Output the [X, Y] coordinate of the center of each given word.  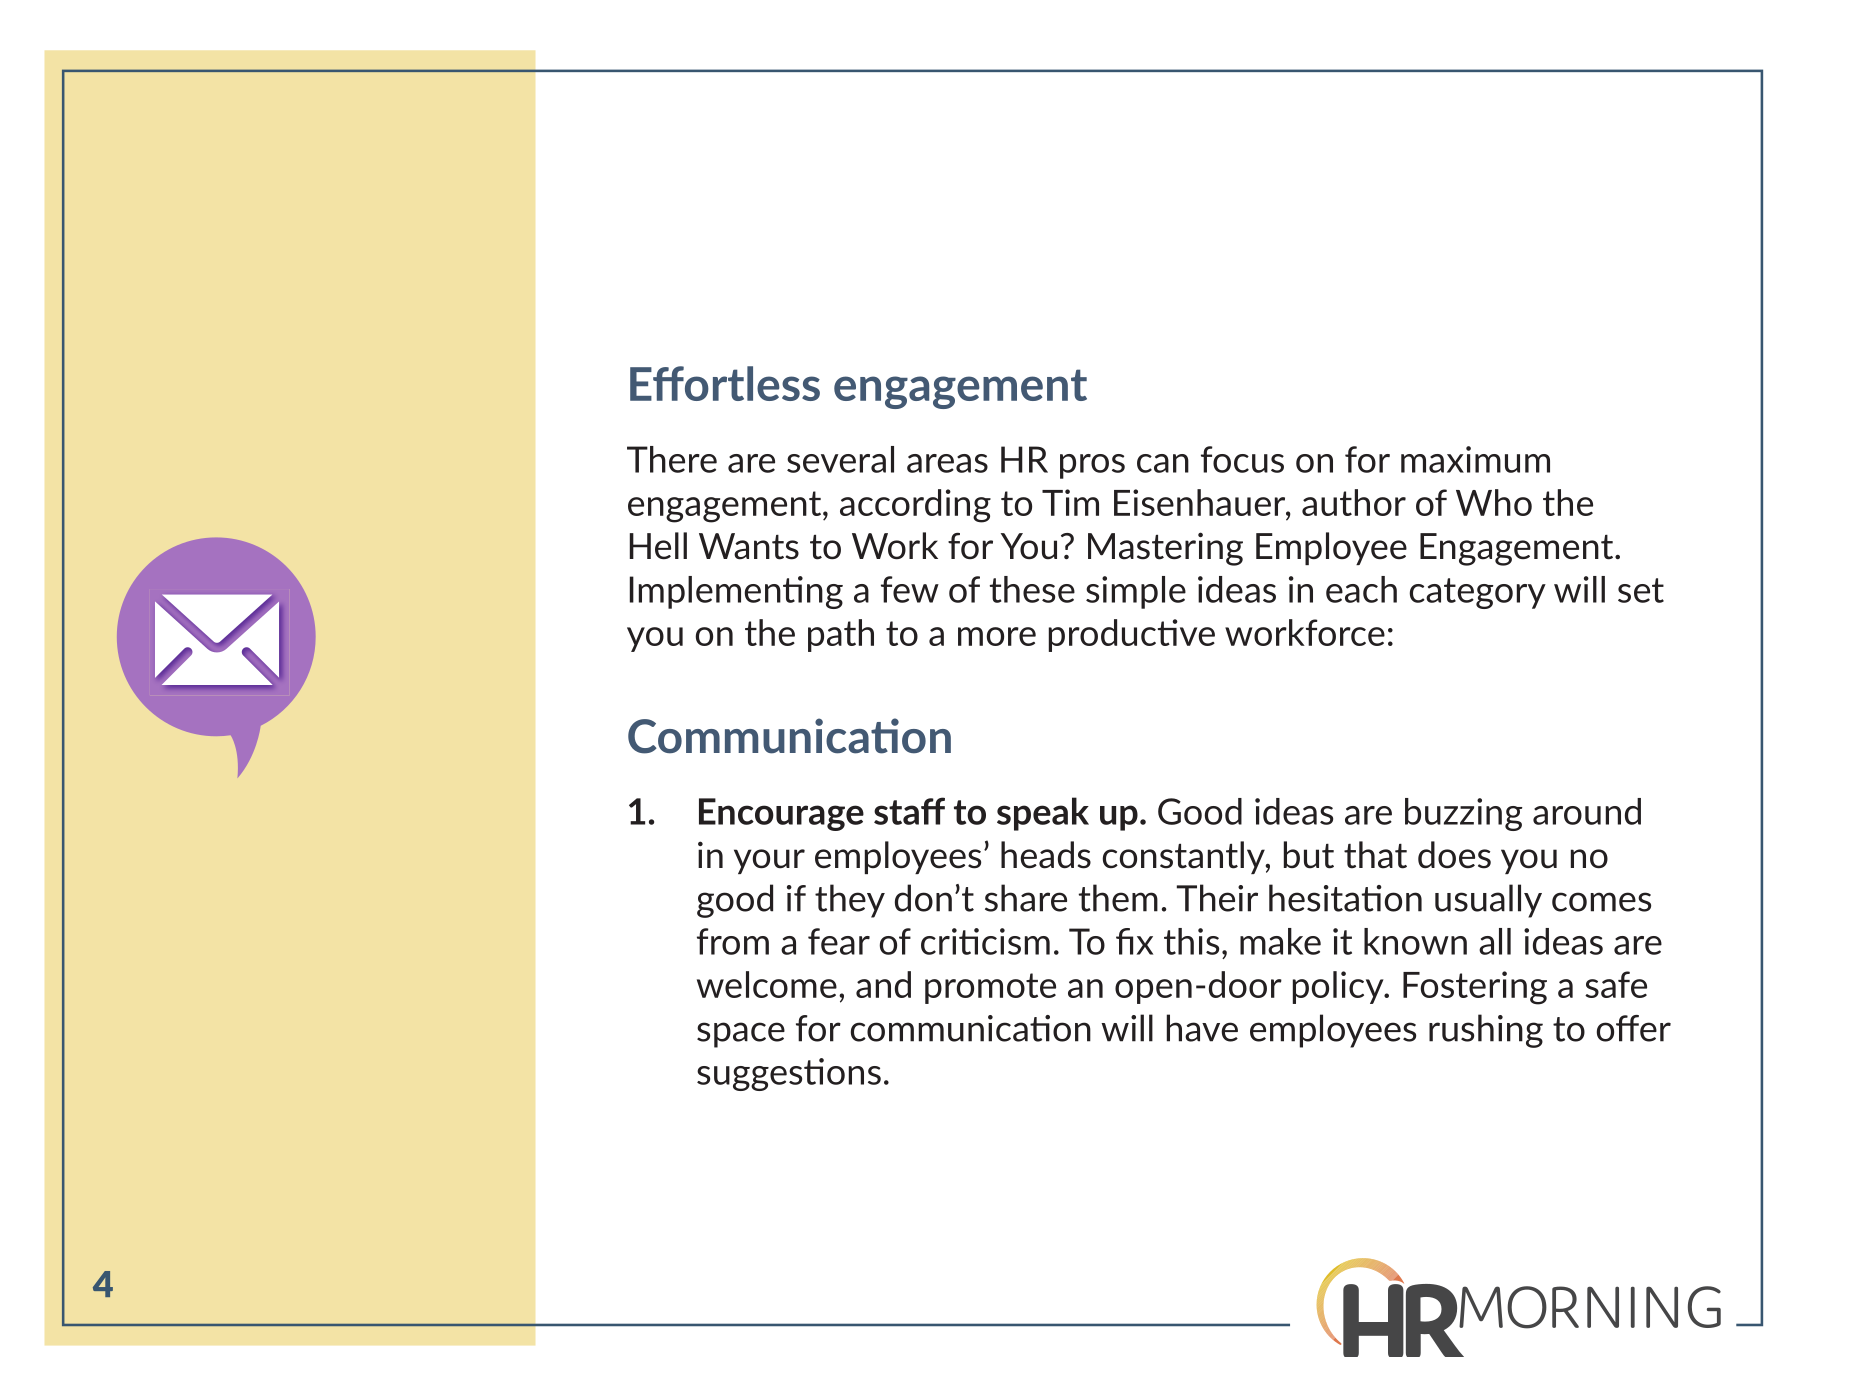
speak [1043, 814]
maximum [1475, 459]
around [1587, 811]
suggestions [789, 1074]
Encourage [781, 814]
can [1163, 463]
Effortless [725, 383]
